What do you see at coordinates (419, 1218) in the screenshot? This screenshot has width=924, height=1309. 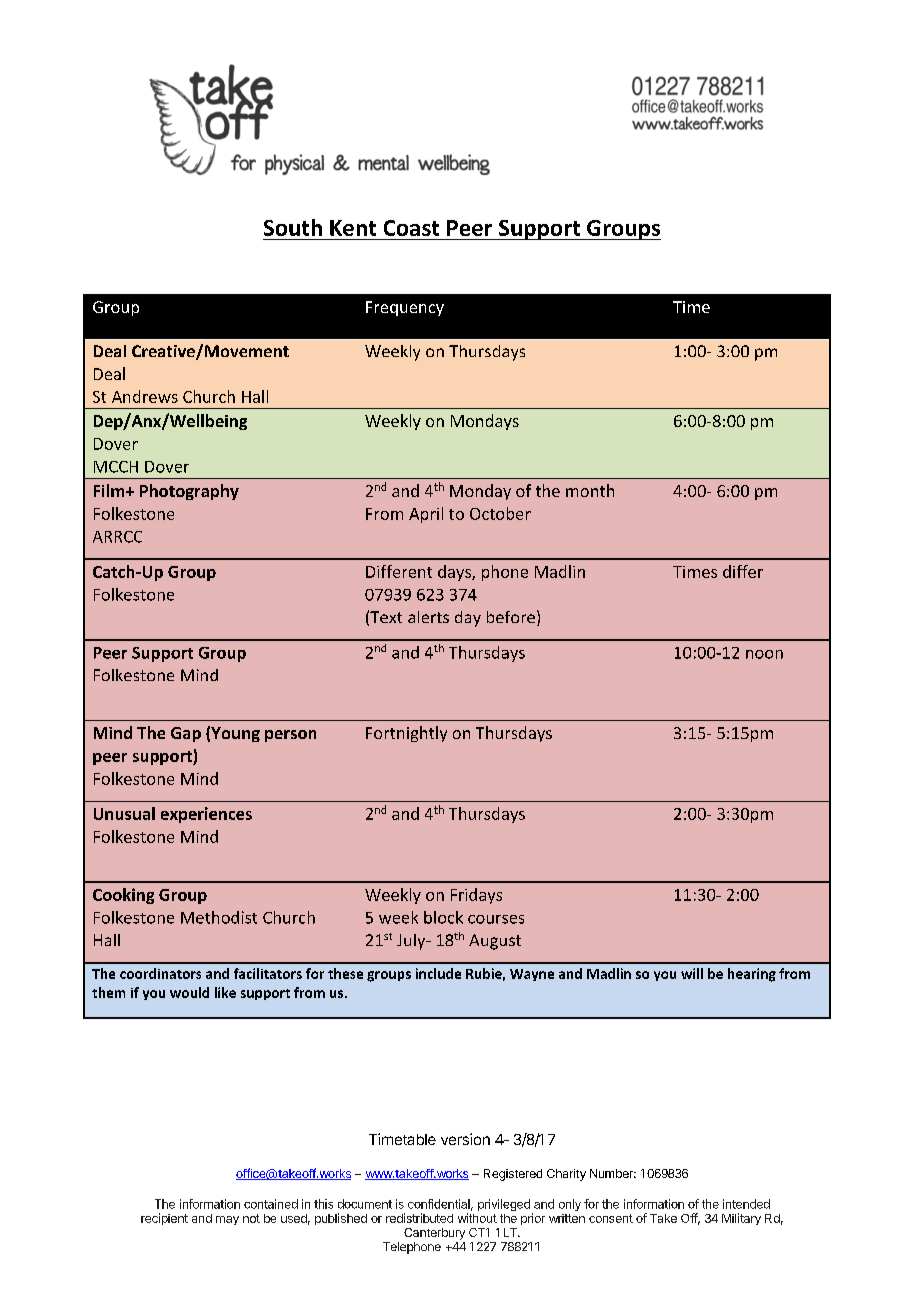 I see `redistributed` at bounding box center [419, 1218].
